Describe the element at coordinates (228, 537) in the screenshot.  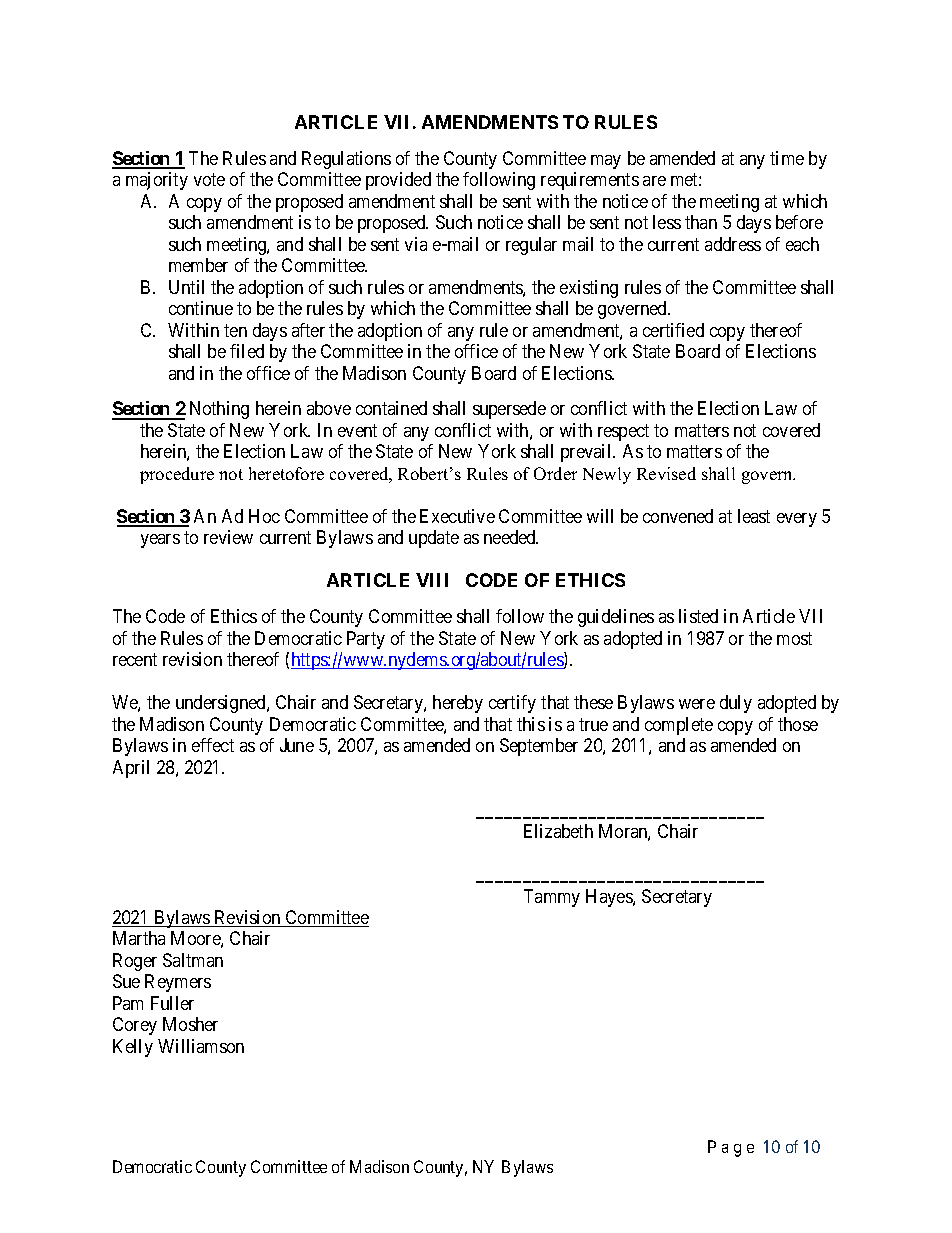
I see `review` at that location.
